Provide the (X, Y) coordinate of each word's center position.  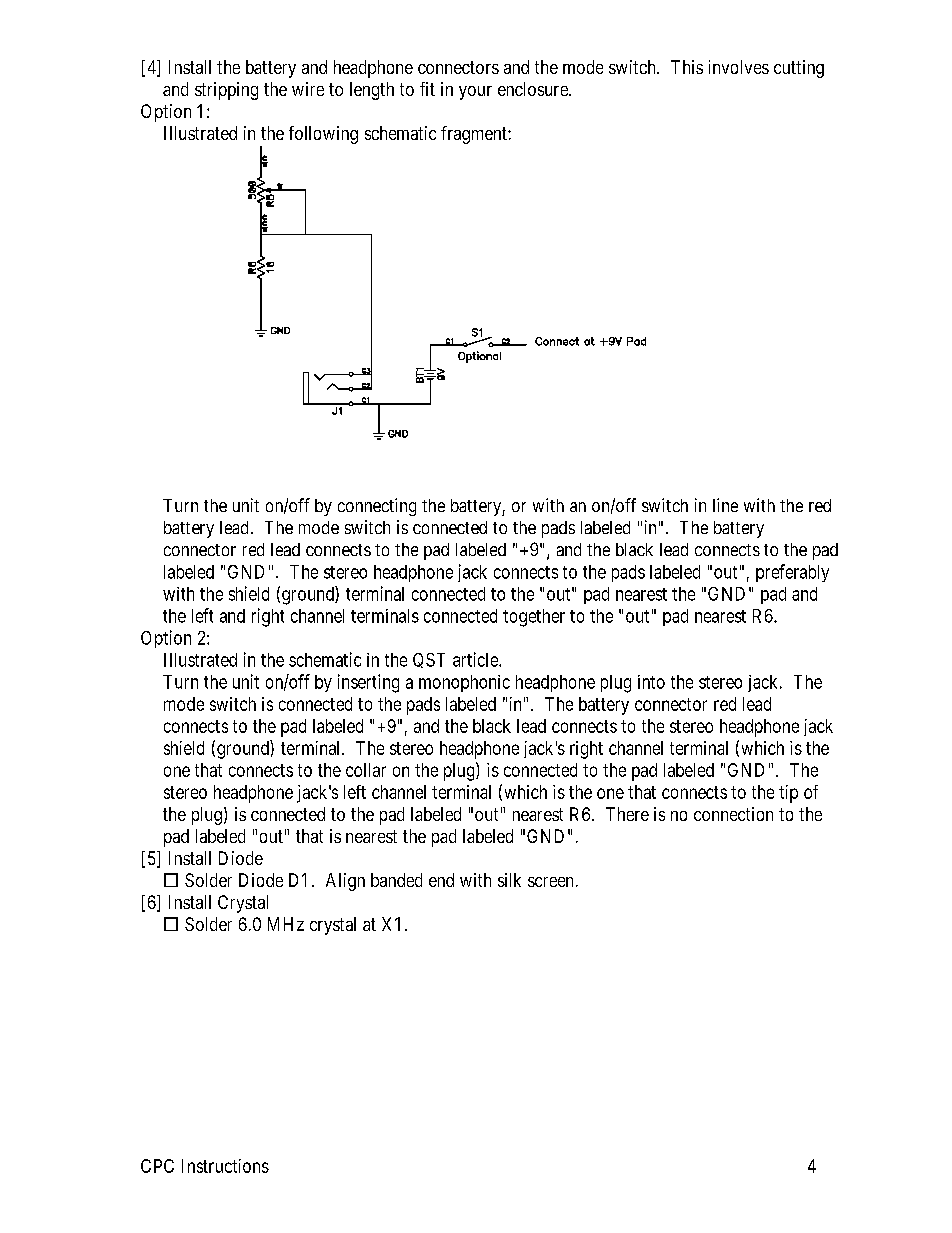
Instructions (225, 1166)
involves (739, 67)
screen (552, 882)
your (475, 93)
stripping (226, 91)
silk (509, 880)
